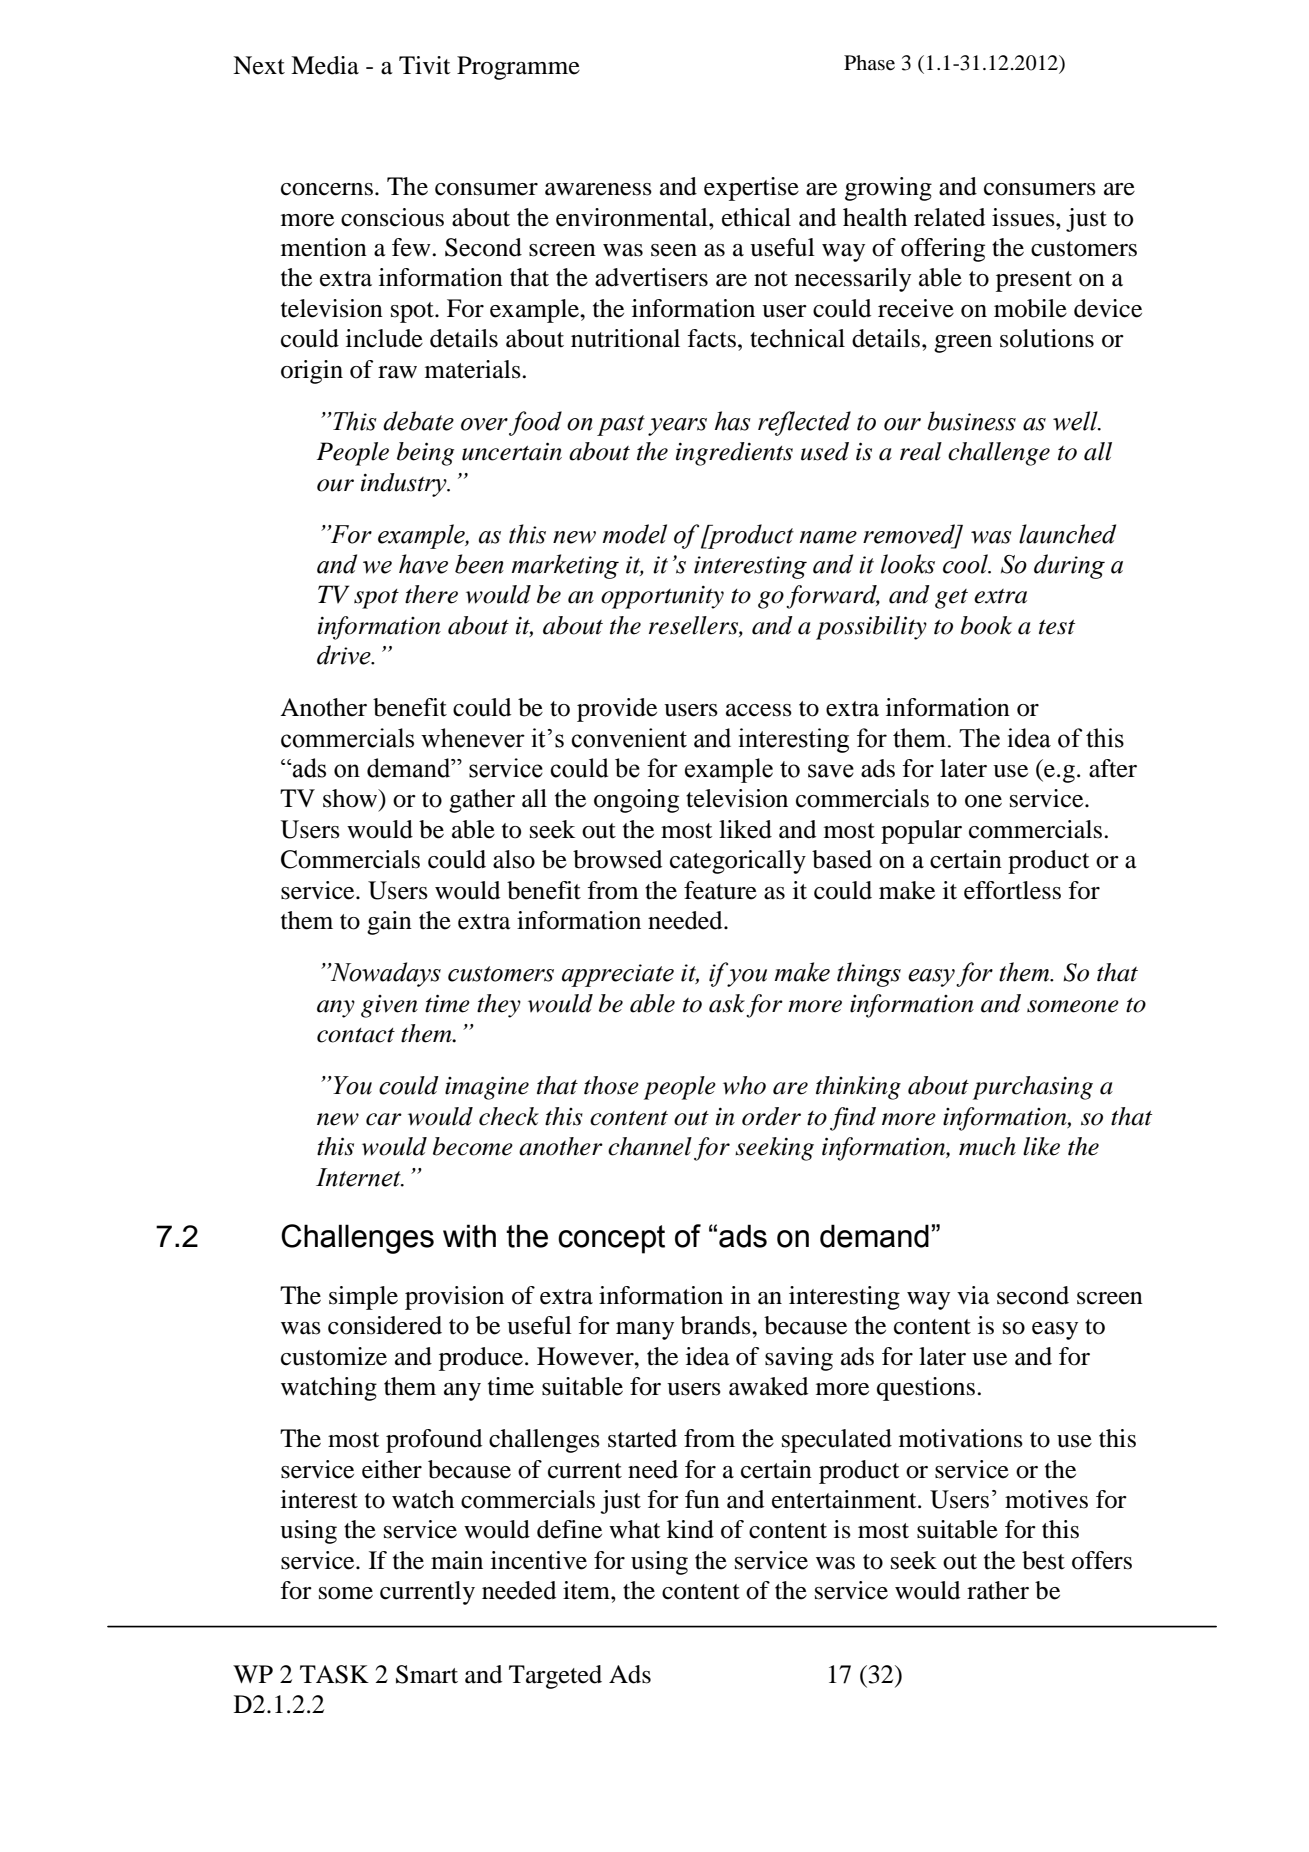 Image resolution: width=1309 pixels, height=1852 pixels. What do you see at coordinates (363, 1298) in the screenshot?
I see `simple` at bounding box center [363, 1298].
